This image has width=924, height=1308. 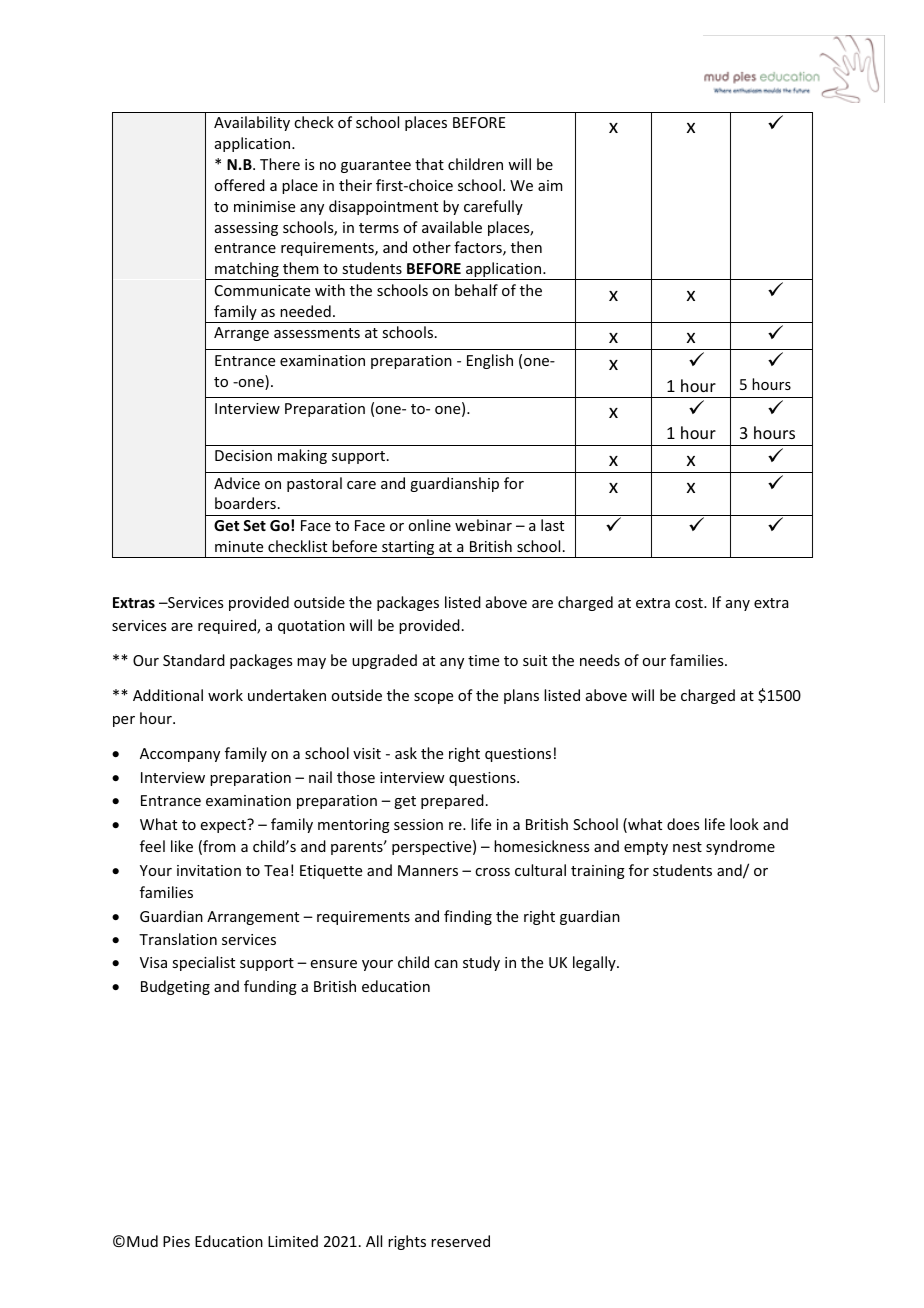 What do you see at coordinates (550, 185) in the image?
I see `aim` at bounding box center [550, 185].
